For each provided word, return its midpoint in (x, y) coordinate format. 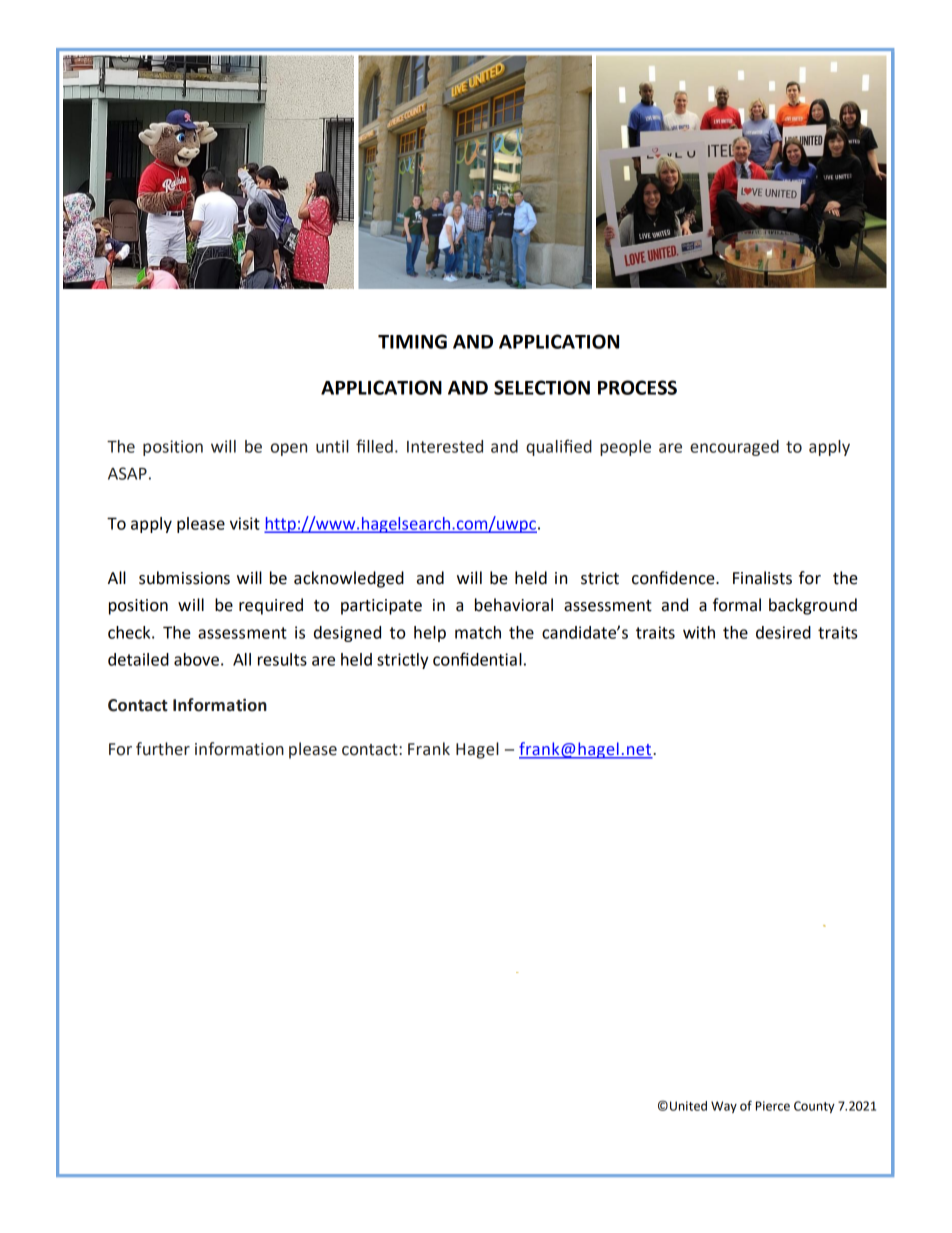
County (814, 1107)
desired (783, 632)
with (699, 632)
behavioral (514, 605)
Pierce (773, 1106)
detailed (138, 659)
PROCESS (637, 387)
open (289, 449)
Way (724, 1107)
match (478, 632)
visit (245, 523)
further (163, 749)
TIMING (412, 341)
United (688, 1106)
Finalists (762, 578)
